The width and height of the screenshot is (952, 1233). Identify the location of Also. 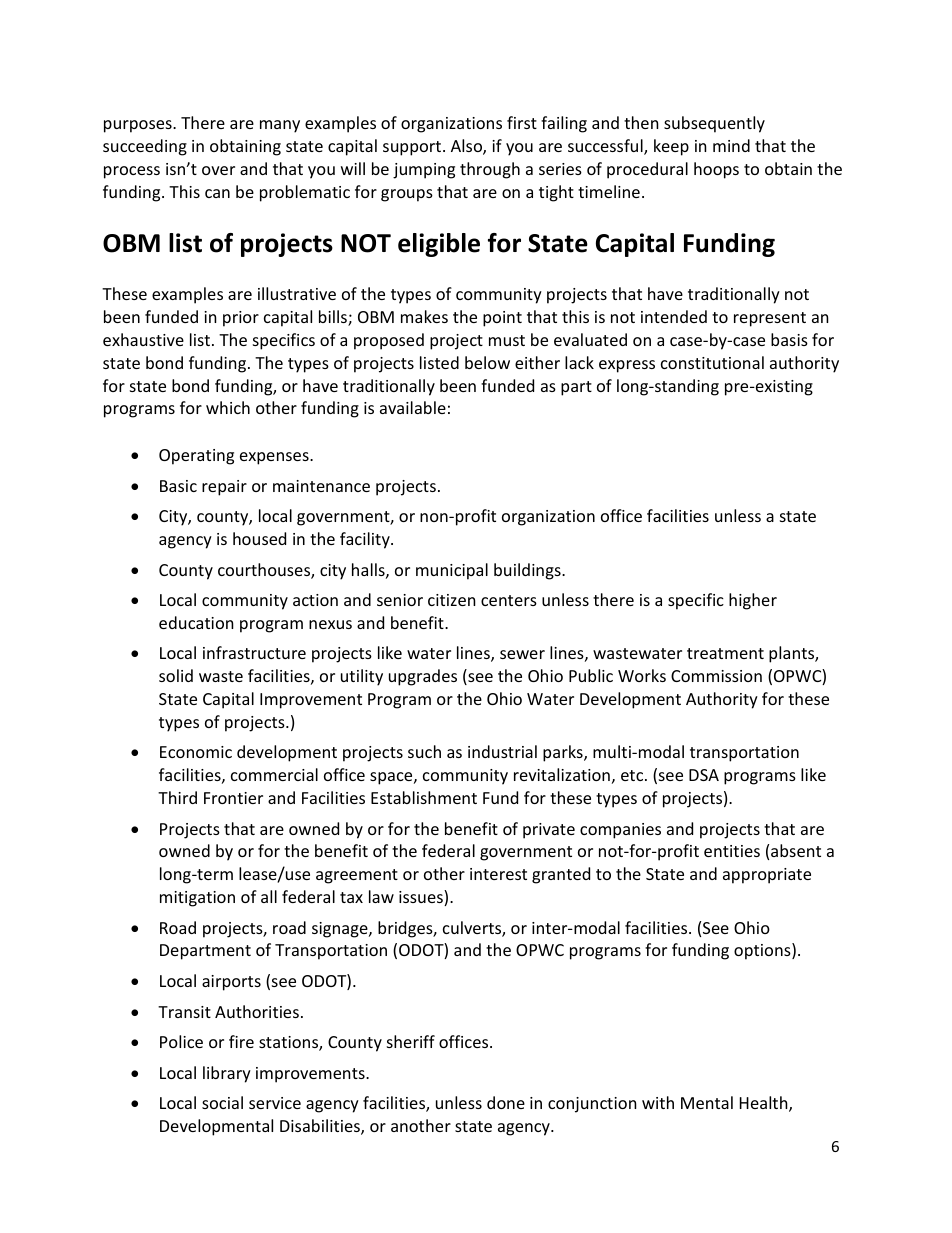
(467, 147).
